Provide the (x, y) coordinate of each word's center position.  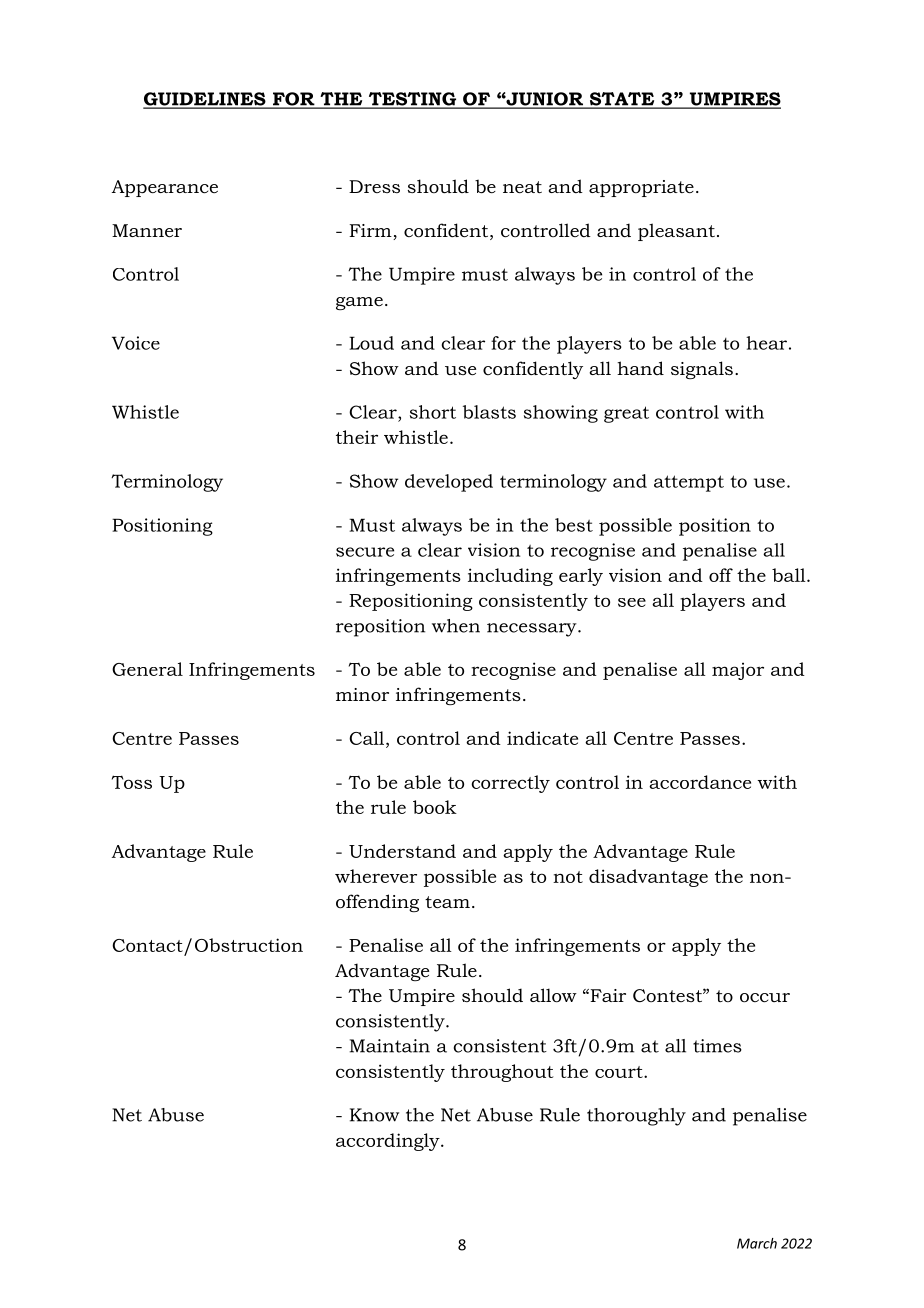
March (757, 1243)
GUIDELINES (205, 100)
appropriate (641, 188)
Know (374, 1115)
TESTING (412, 100)
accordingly (389, 1142)
